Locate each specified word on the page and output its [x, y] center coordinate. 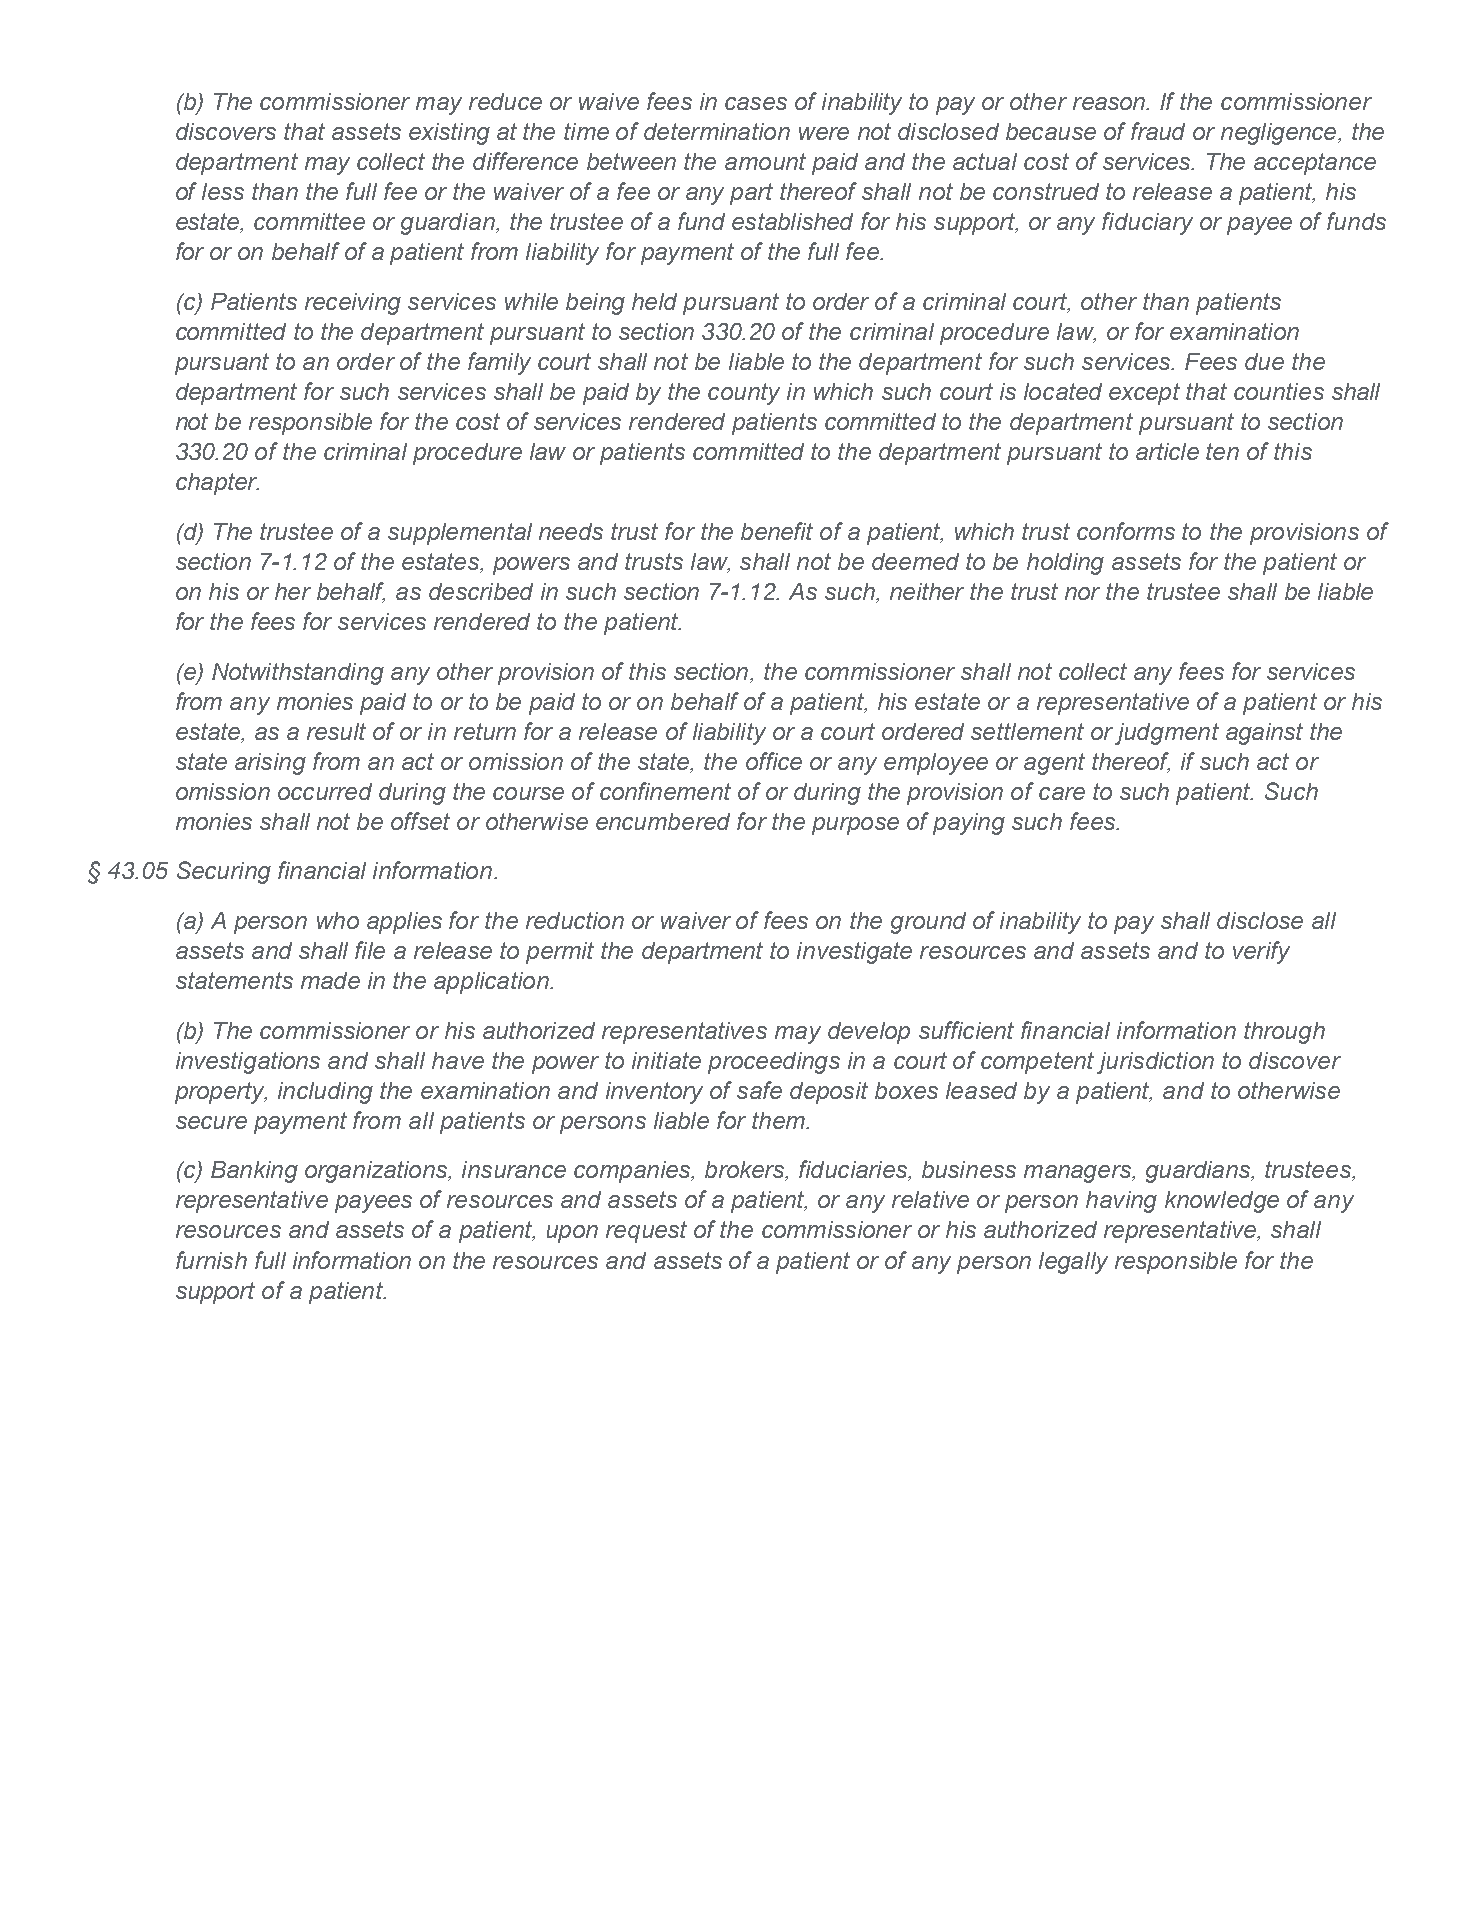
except [1144, 394]
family [499, 363]
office [774, 761]
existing [449, 134]
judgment [1167, 734]
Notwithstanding [298, 674]
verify [1261, 952]
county [744, 394]
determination [717, 131]
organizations [377, 1172]
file [370, 950]
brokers [746, 1171]
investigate [854, 953]
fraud [1158, 131]
